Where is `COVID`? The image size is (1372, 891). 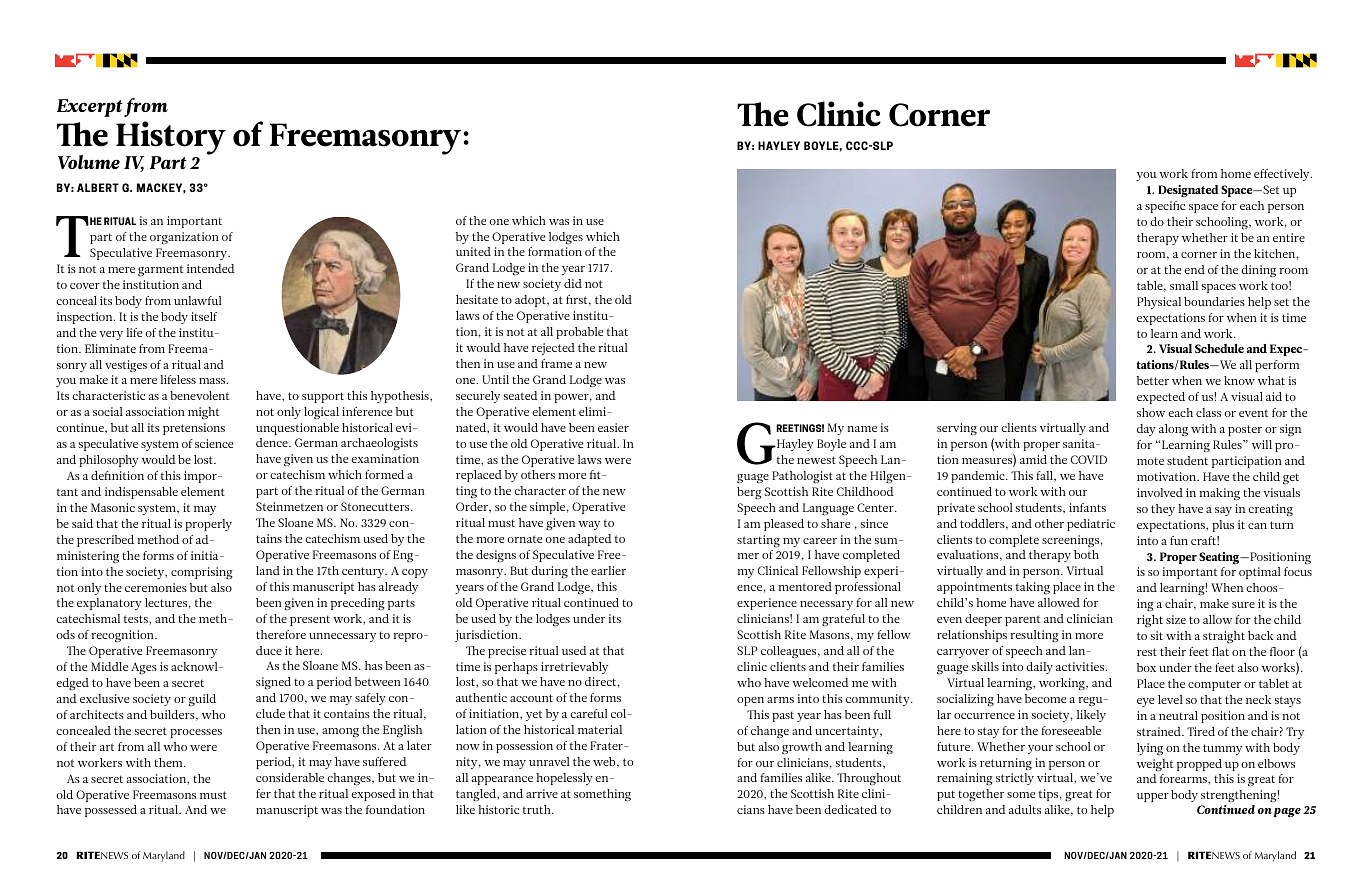
COVID is located at coordinates (1089, 459).
